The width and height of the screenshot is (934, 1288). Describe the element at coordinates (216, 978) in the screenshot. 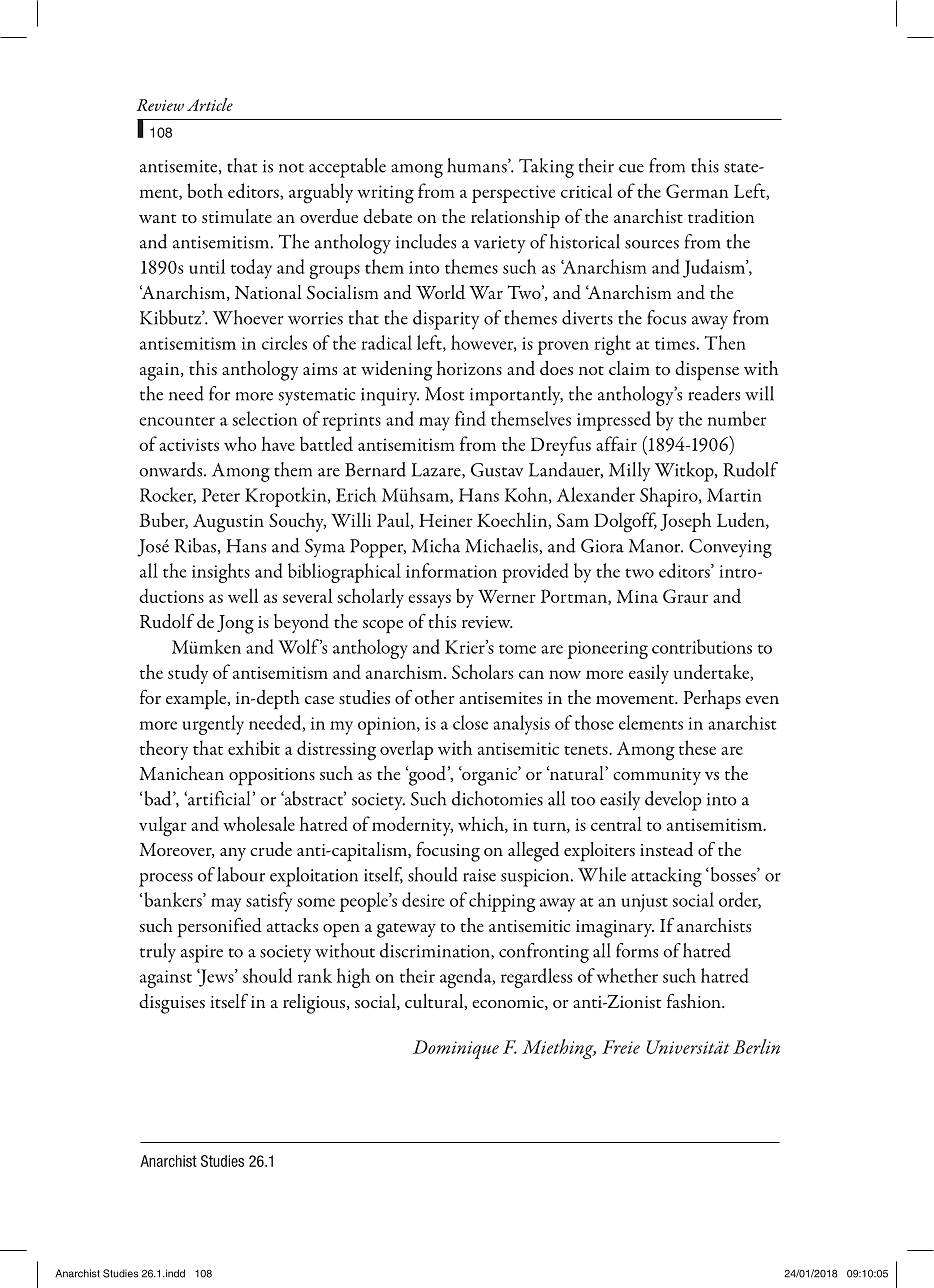

I see `Jews` at that location.
